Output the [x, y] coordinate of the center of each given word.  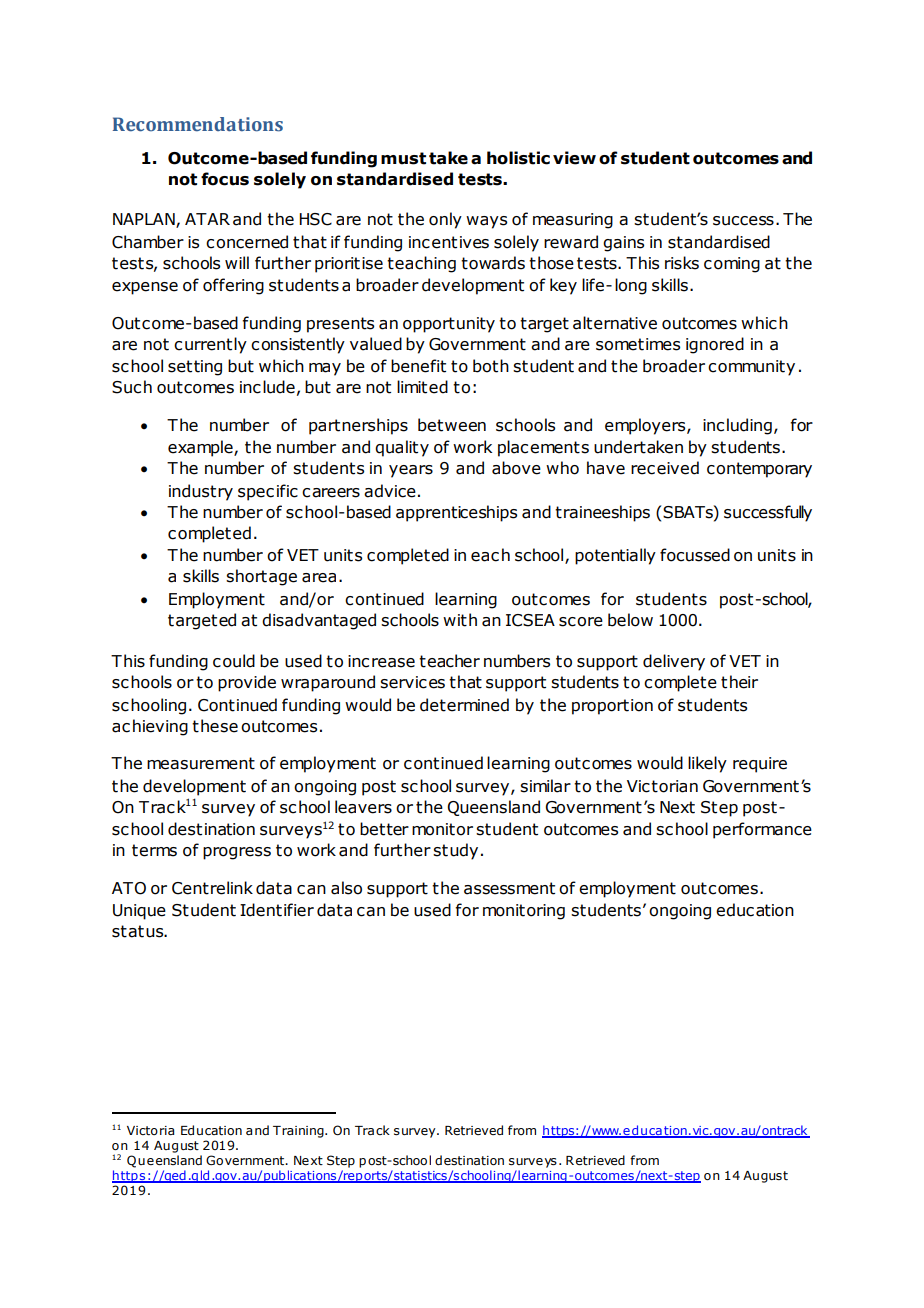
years [411, 471]
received [665, 468]
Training [299, 1132]
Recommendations [198, 124]
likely [707, 764]
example [201, 448]
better [384, 829]
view [574, 158]
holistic [518, 158]
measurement [201, 763]
